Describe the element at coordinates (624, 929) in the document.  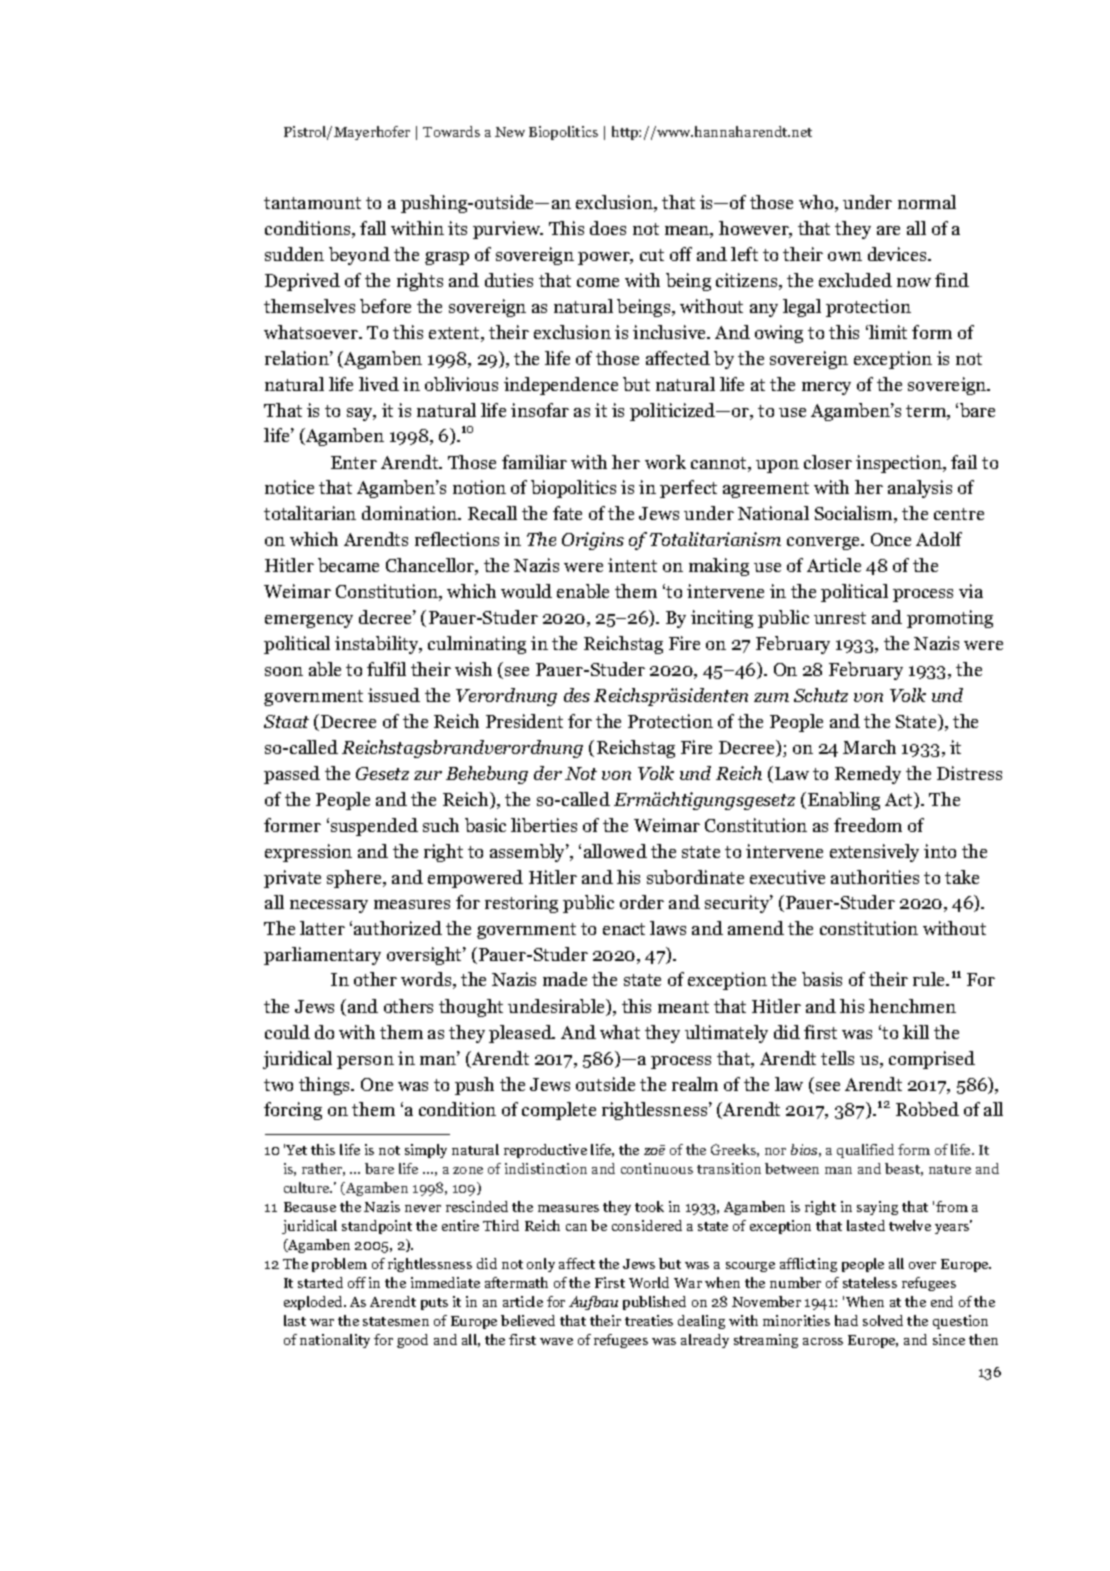
I see `enact` at that location.
